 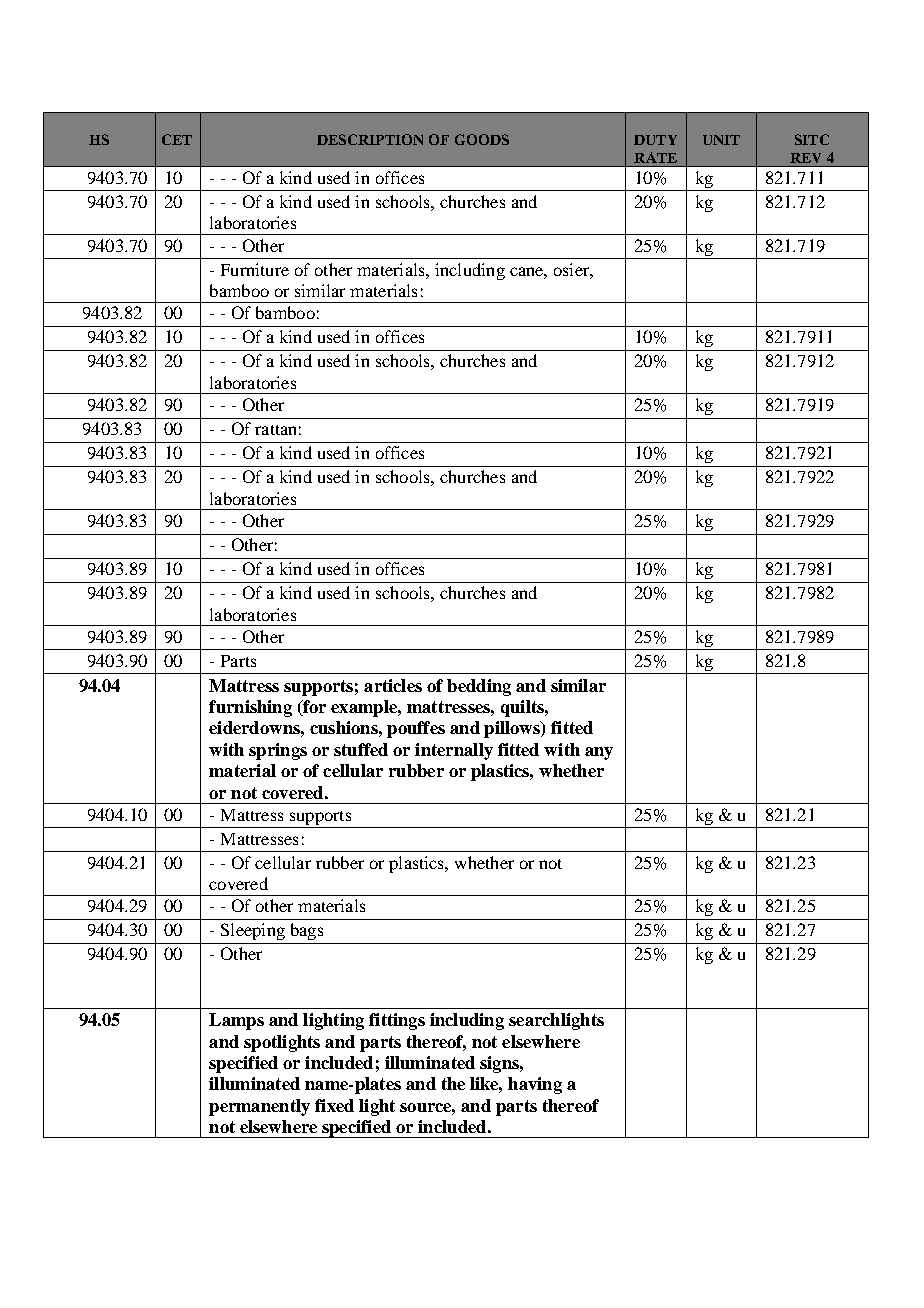 I want to click on Lamps, so click(x=236, y=1021).
